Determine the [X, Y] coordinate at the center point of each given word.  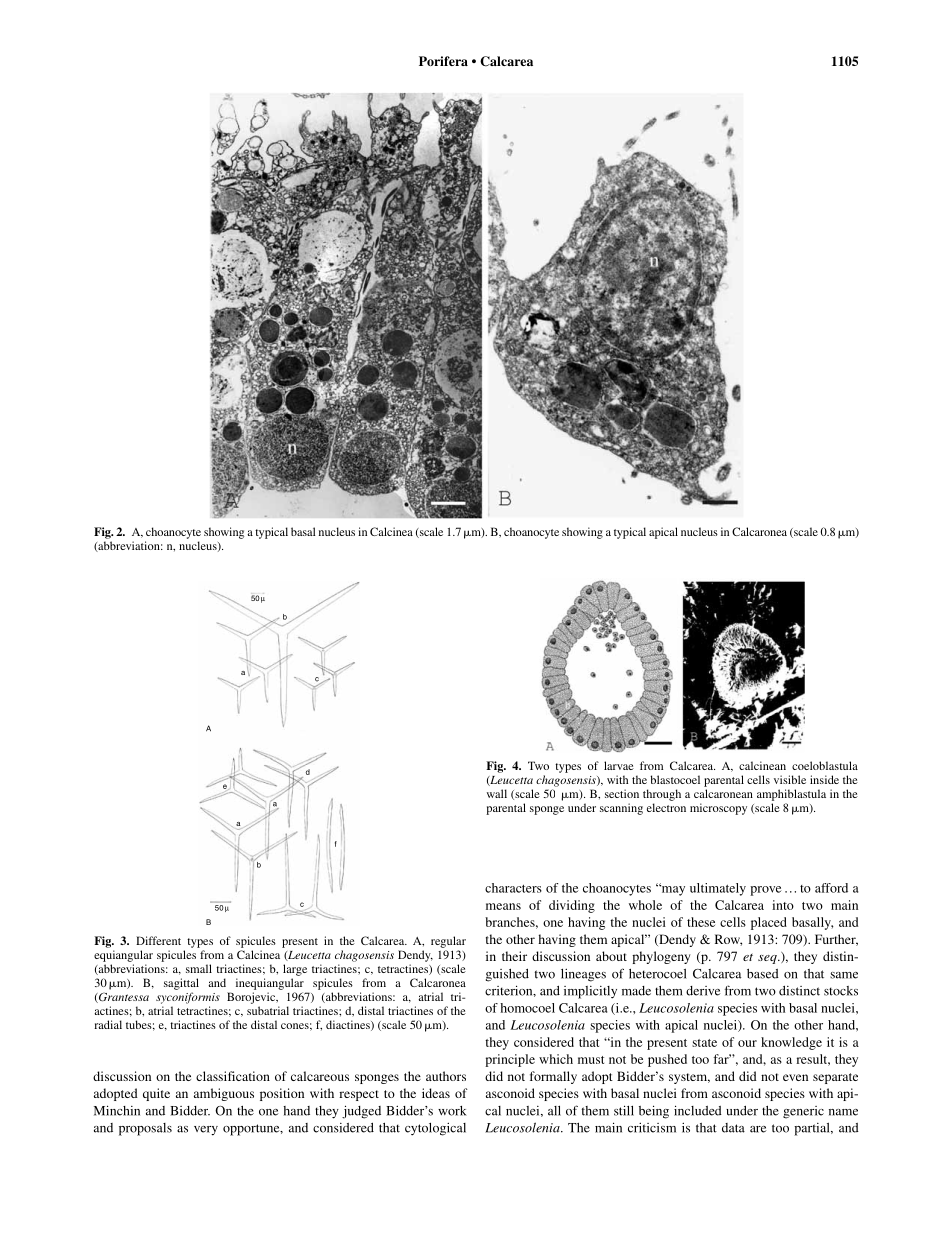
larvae [619, 765]
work [452, 1111]
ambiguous [224, 1094]
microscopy [718, 809]
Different [158, 940]
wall [497, 793]
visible [790, 779]
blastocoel [675, 779]
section [622, 793]
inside [824, 779]
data [733, 1128]
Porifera [443, 61]
